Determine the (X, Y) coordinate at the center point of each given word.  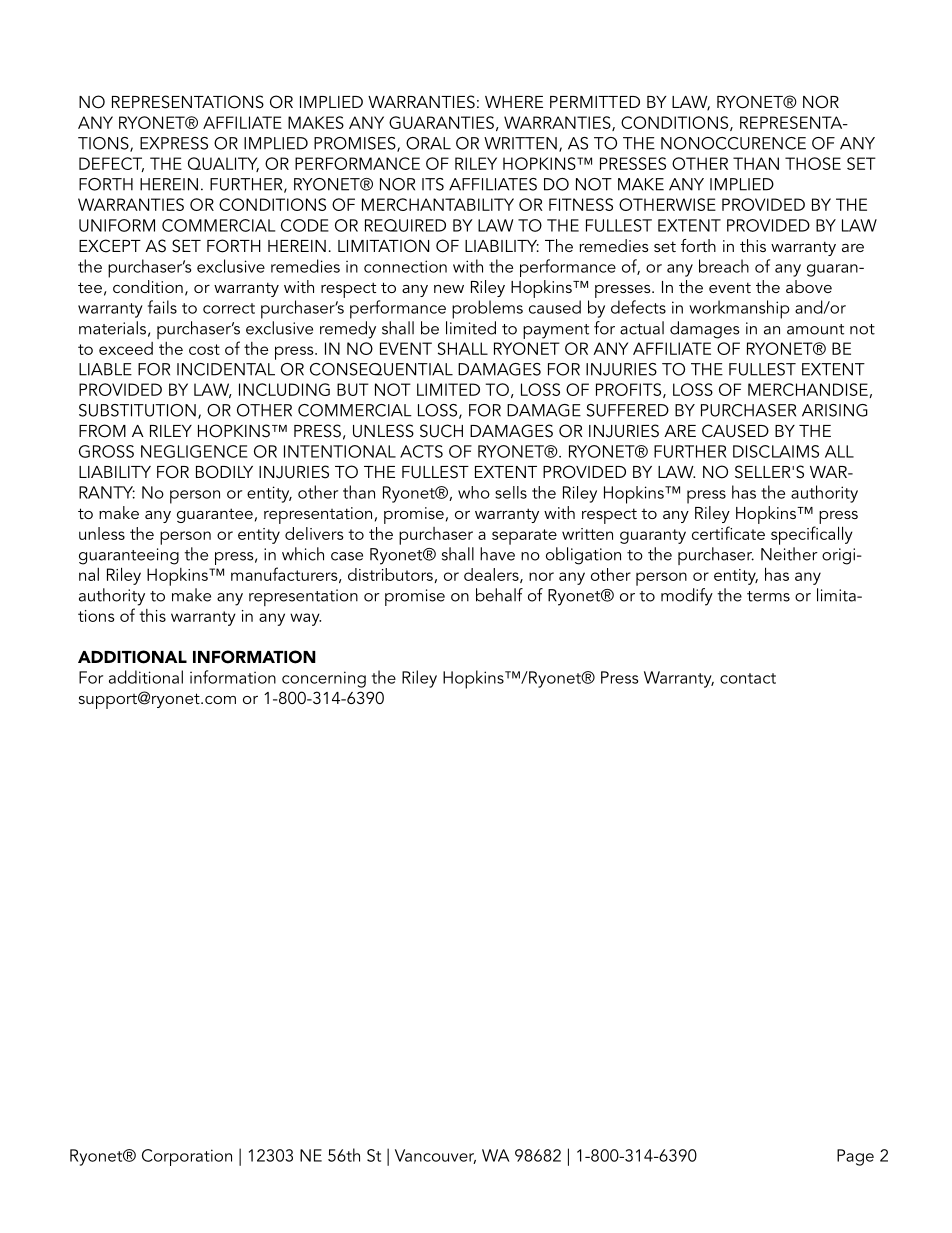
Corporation (187, 1157)
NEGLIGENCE (194, 451)
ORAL (428, 143)
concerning (324, 679)
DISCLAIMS (776, 451)
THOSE (813, 163)
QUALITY (223, 164)
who (474, 492)
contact (748, 678)
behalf (499, 595)
